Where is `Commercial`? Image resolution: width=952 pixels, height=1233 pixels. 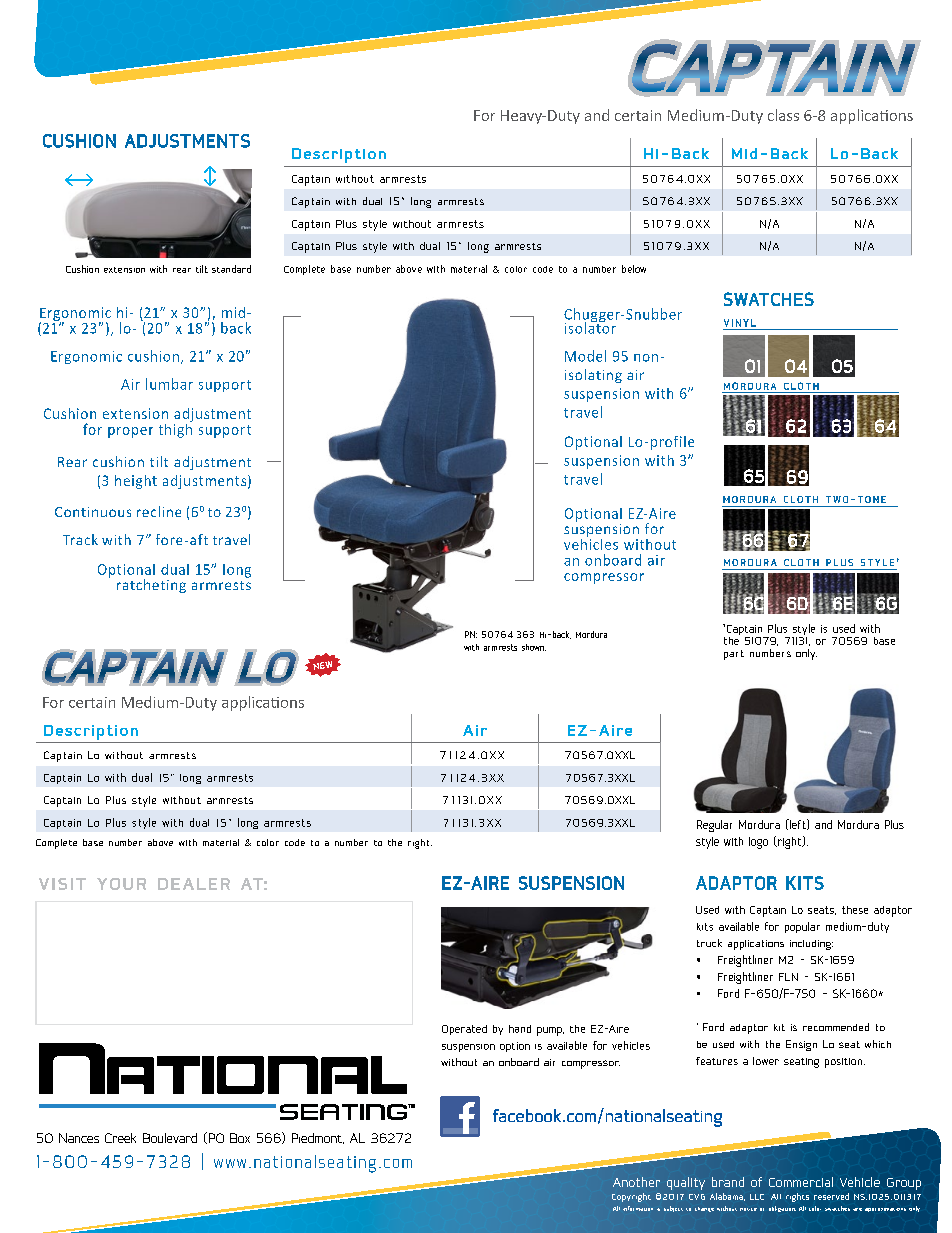 Commercial is located at coordinates (801, 1182).
